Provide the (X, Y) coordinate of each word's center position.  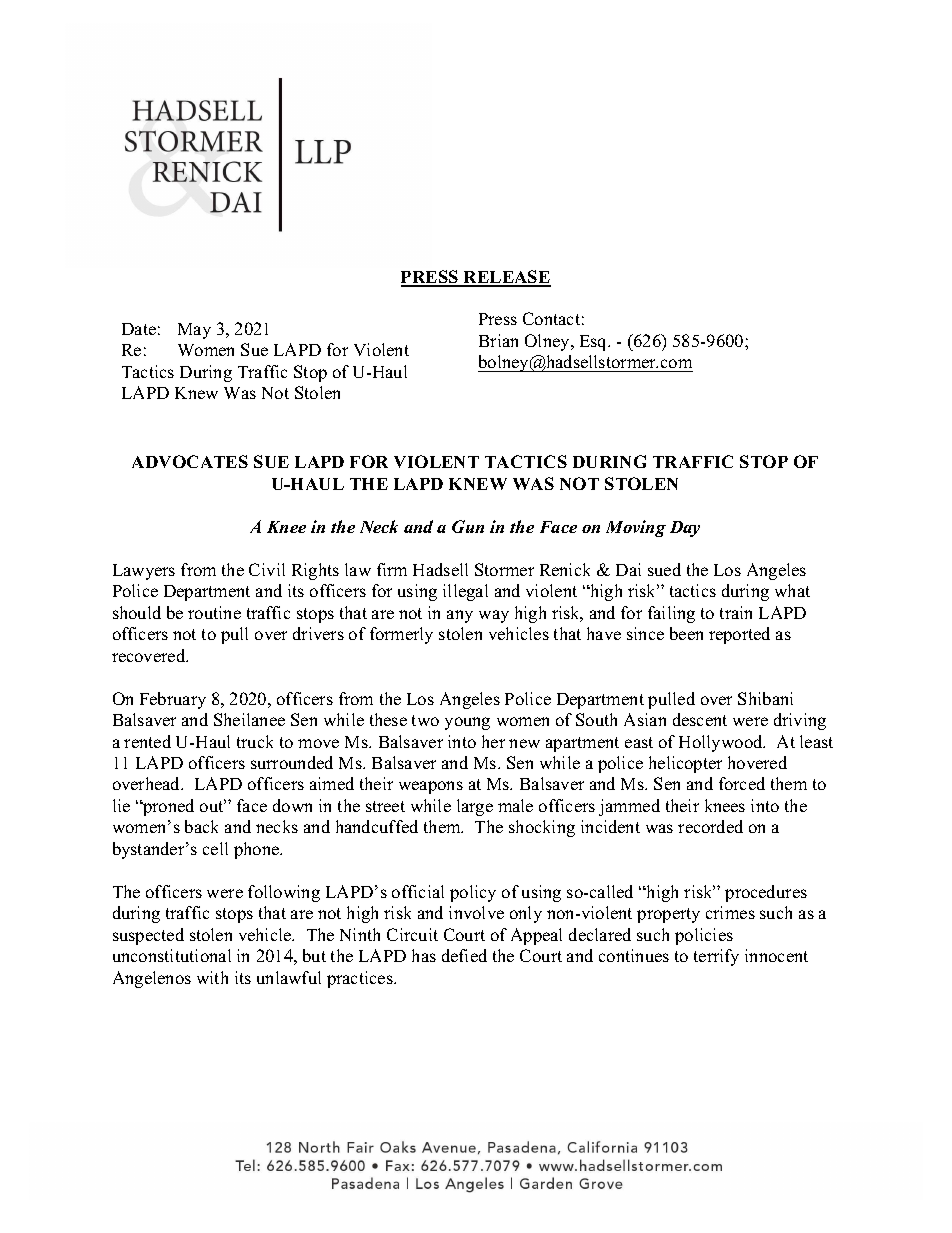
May (194, 331)
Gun (468, 526)
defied (464, 955)
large (475, 807)
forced (742, 783)
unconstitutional (172, 955)
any (460, 616)
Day (685, 529)
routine (214, 612)
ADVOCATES (190, 461)
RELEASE (506, 278)
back (201, 826)
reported (739, 635)
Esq (595, 343)
